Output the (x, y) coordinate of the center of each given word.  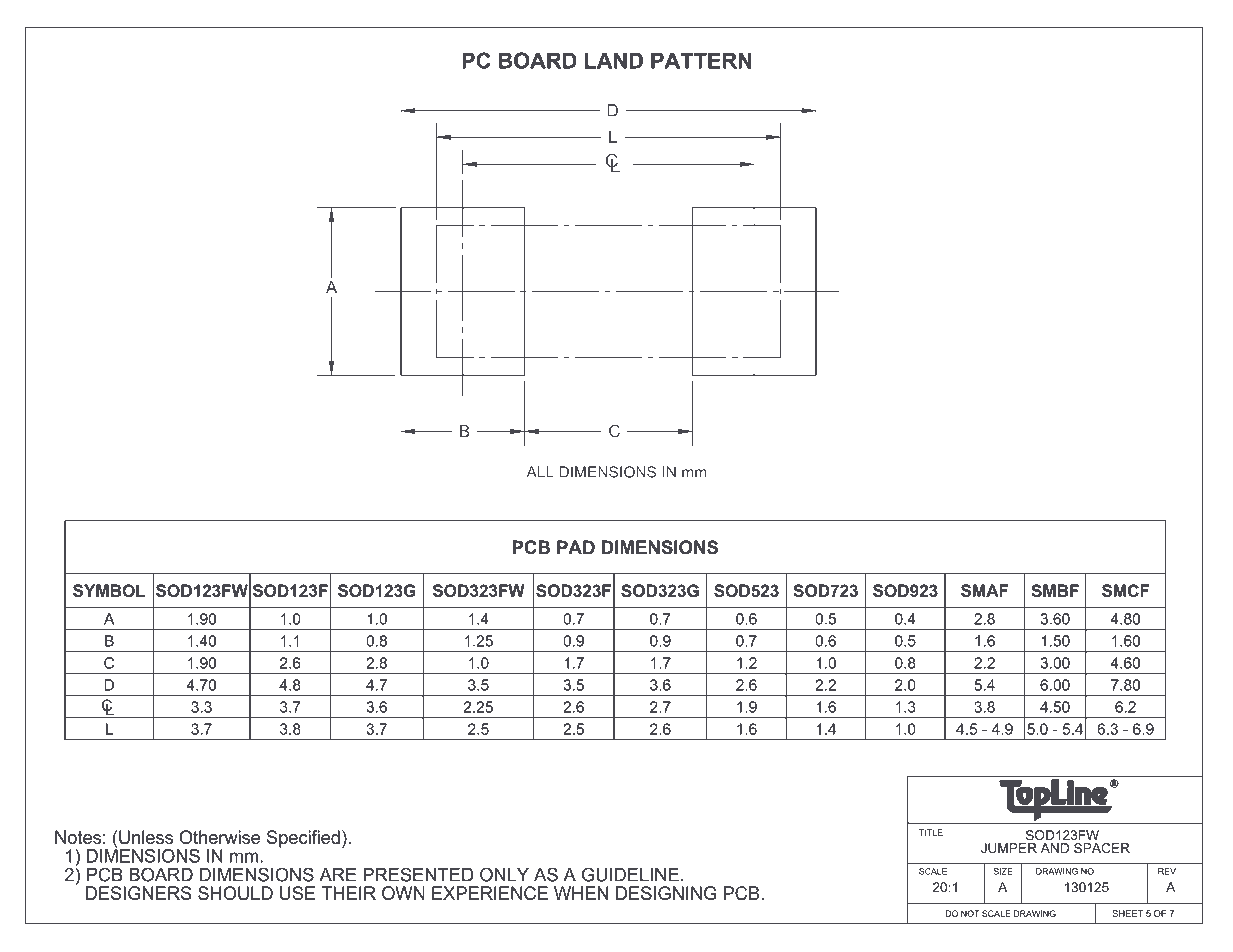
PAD (576, 547)
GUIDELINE (630, 874)
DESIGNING (666, 893)
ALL (540, 472)
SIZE (1003, 871)
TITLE (931, 832)
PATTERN (701, 60)
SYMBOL (109, 590)
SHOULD (235, 893)
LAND (614, 60)
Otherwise (219, 837)
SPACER (1101, 846)
